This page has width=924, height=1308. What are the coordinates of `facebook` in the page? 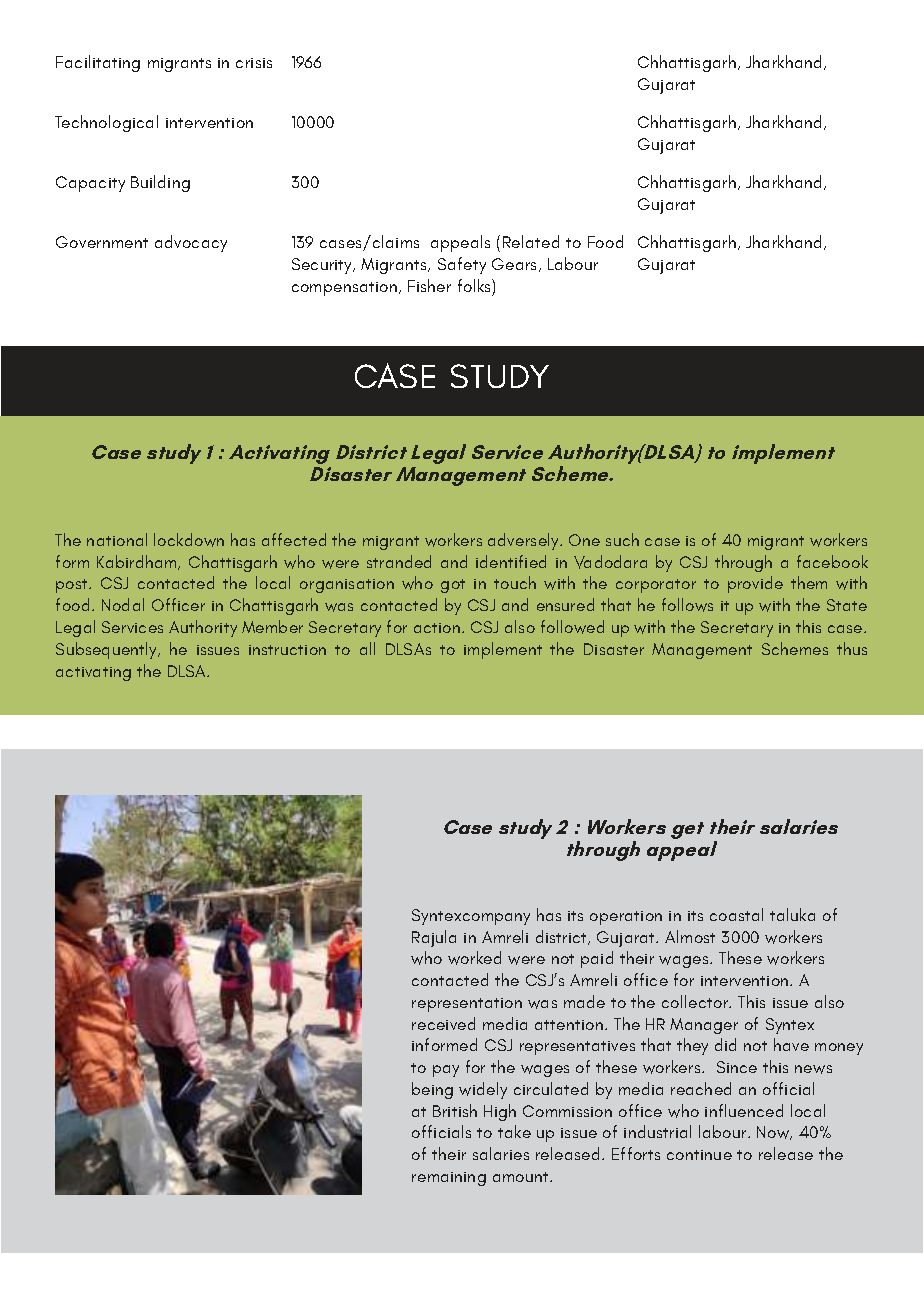 It's located at (832, 561).
